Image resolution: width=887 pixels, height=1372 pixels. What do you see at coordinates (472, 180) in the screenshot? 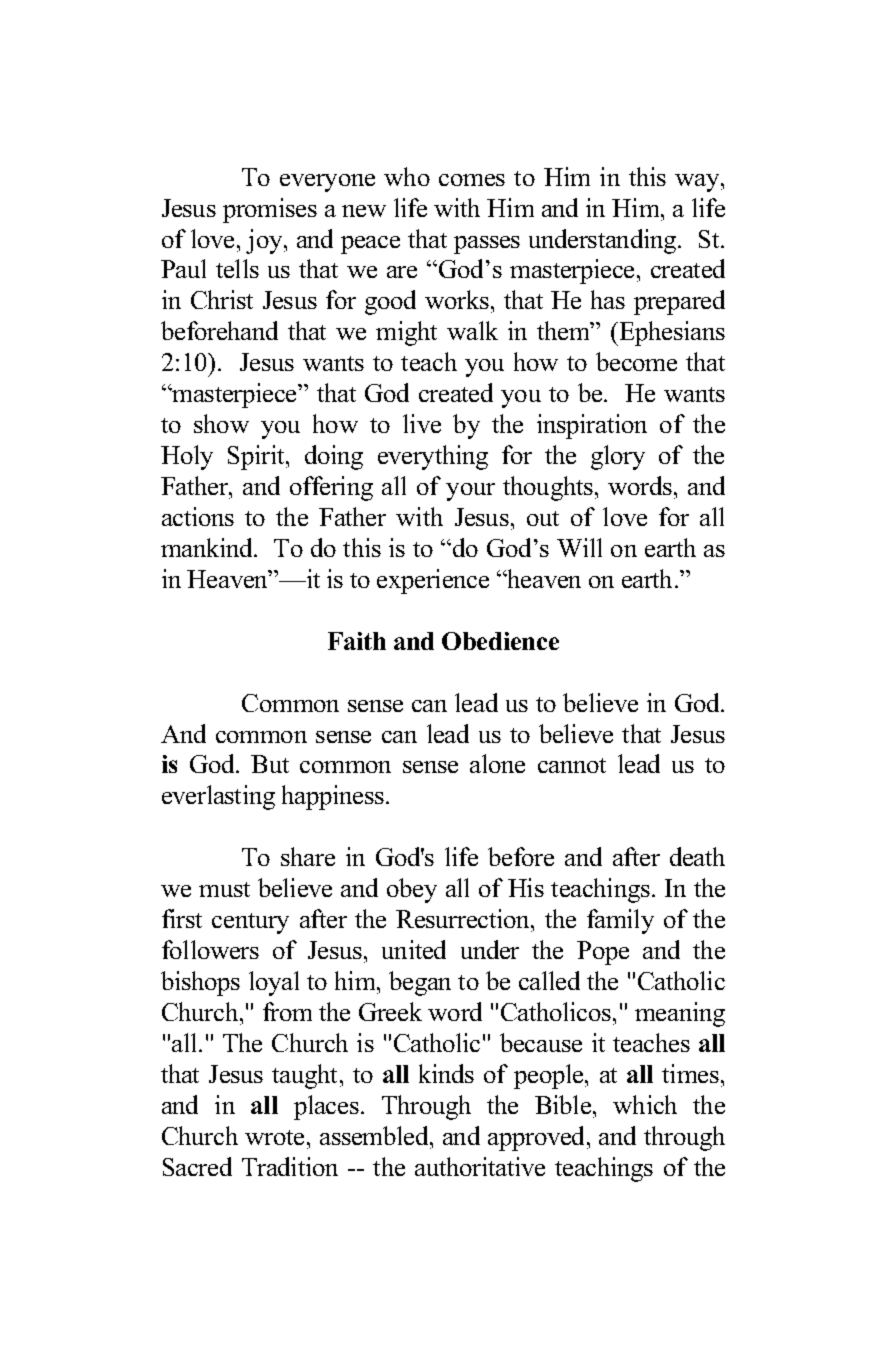
I see `comes` at bounding box center [472, 180].
